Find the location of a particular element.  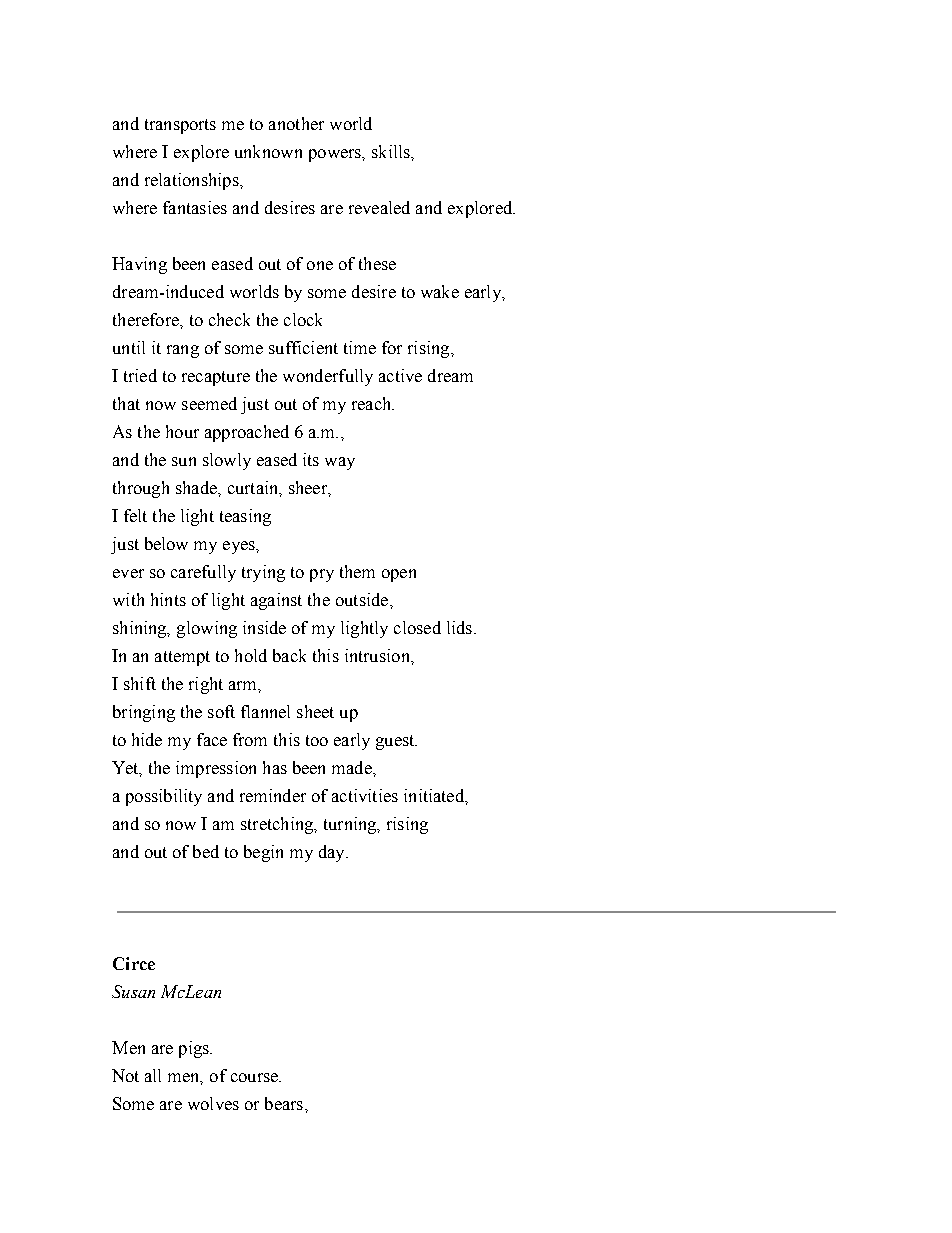

bears is located at coordinates (284, 1103).
